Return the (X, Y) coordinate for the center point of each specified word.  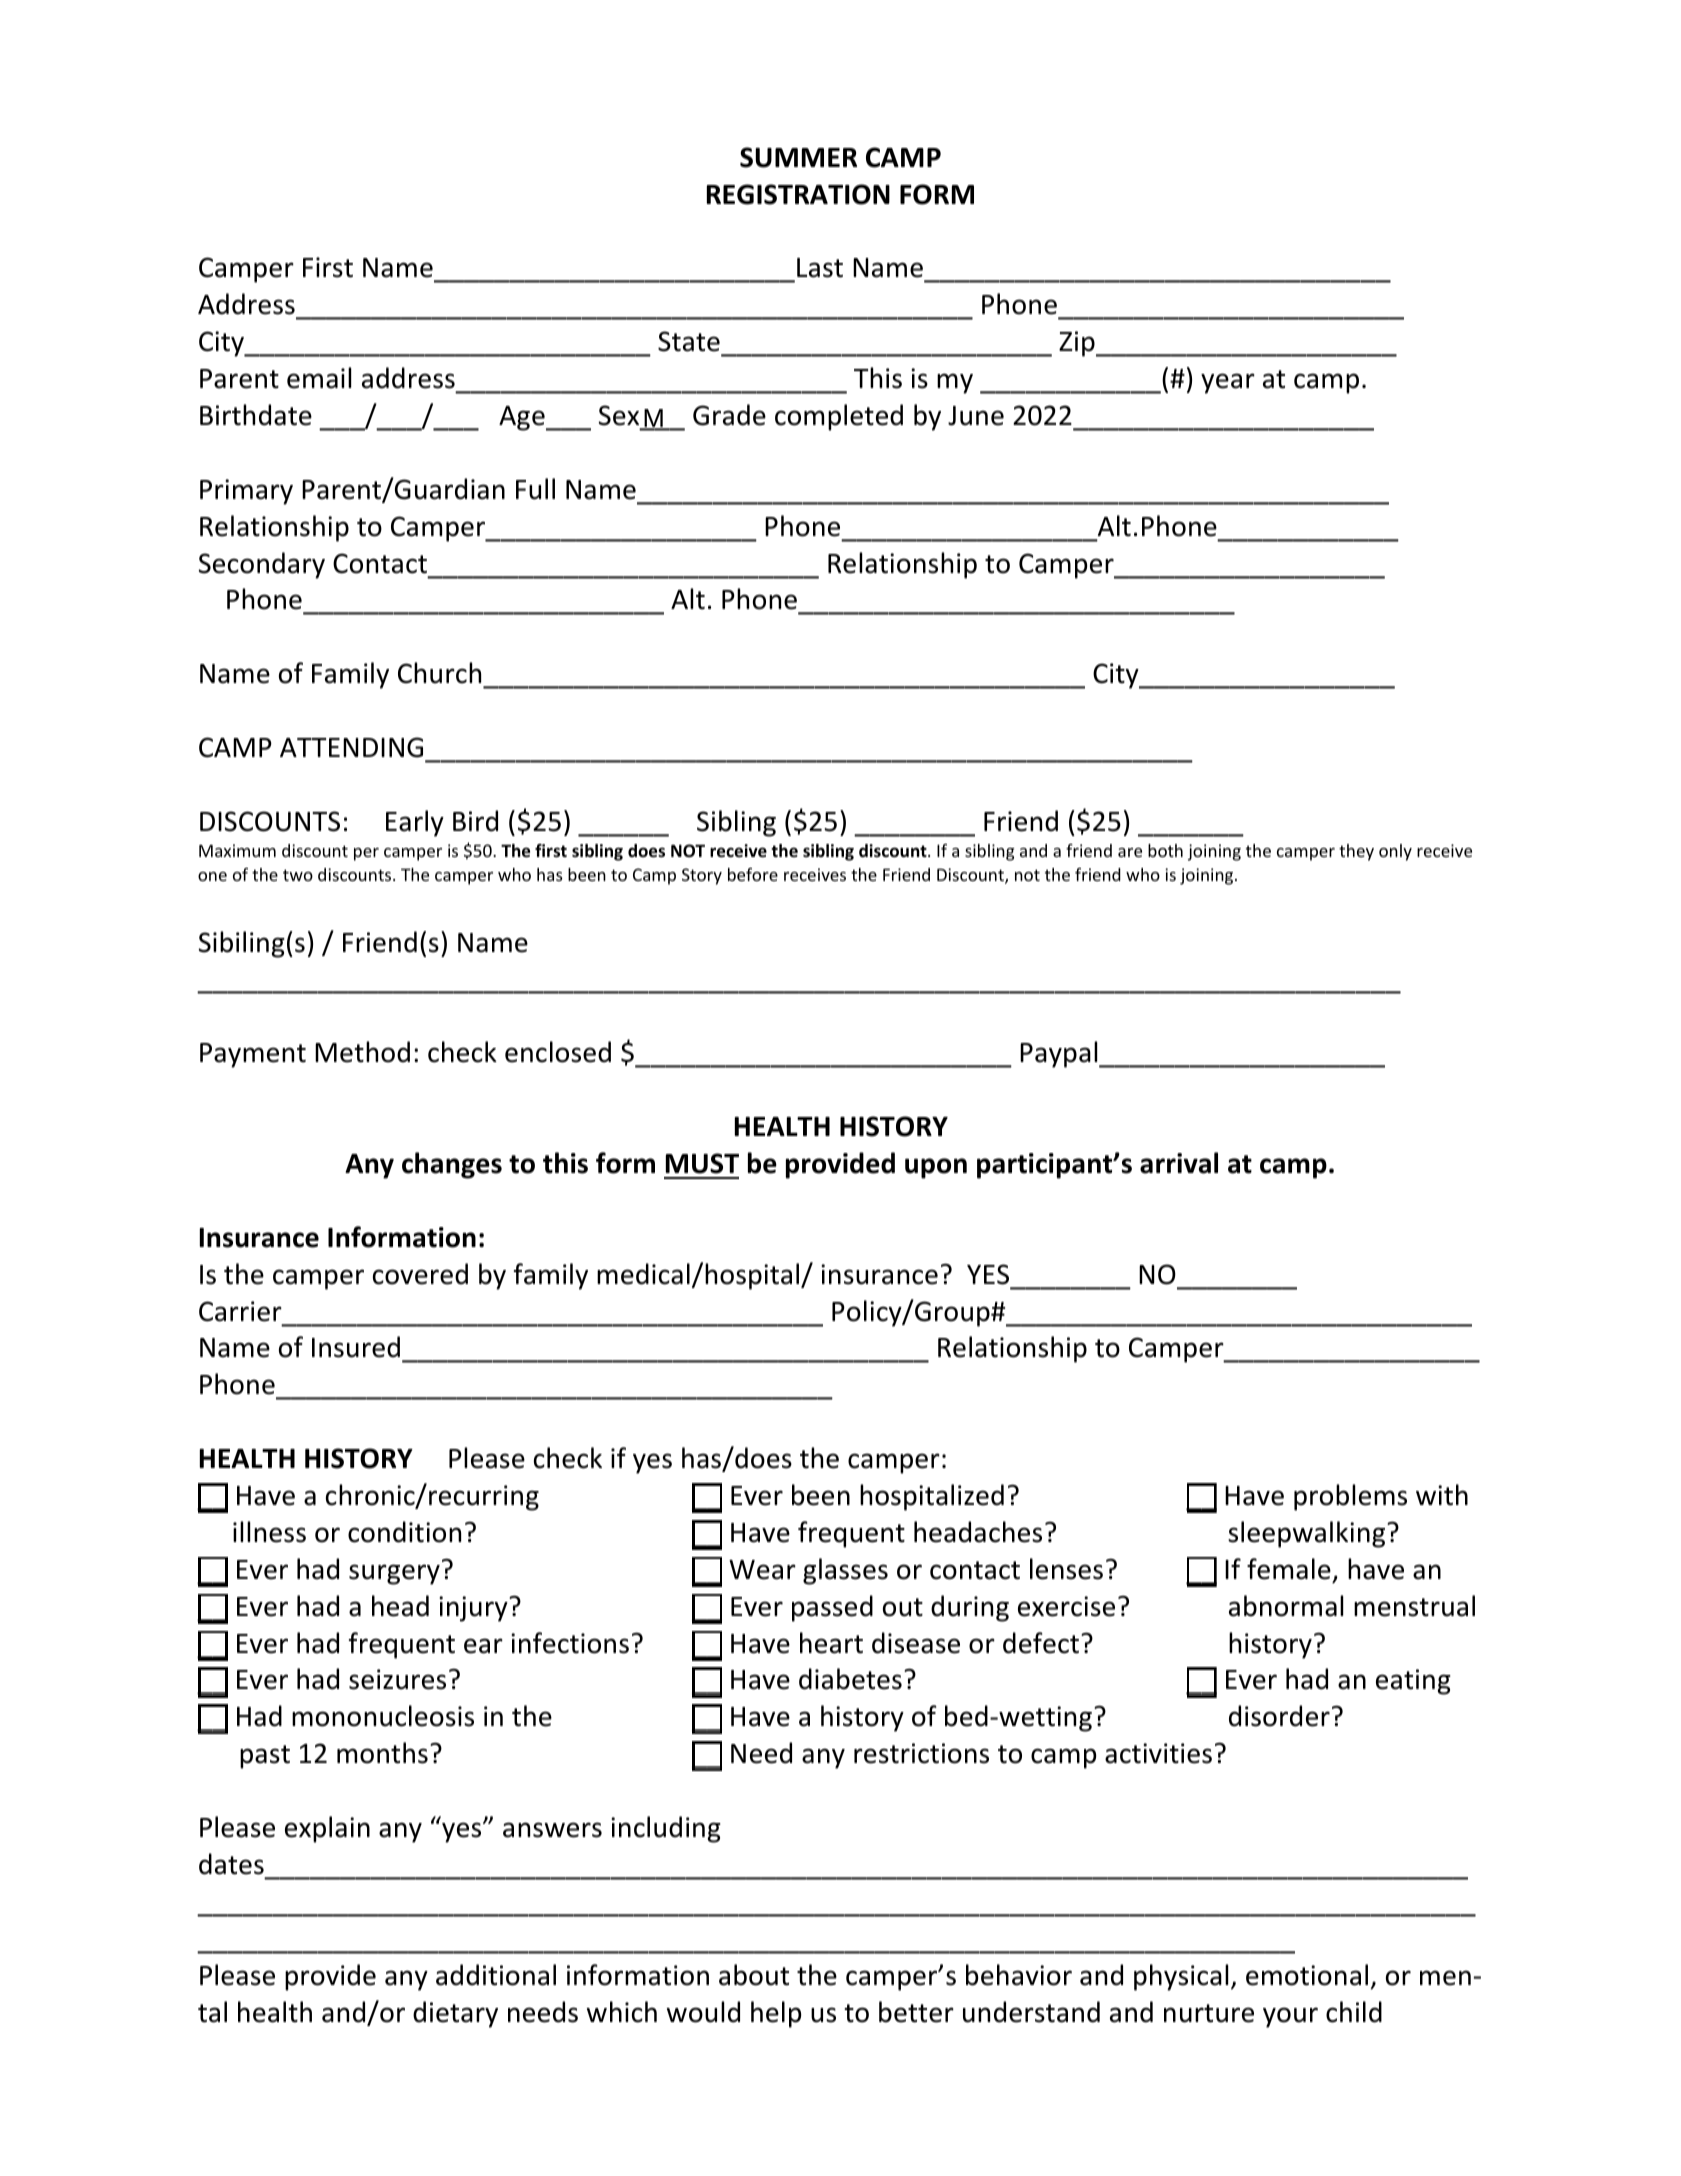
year (1228, 383)
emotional (1307, 1975)
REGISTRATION (798, 194)
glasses (845, 1571)
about (754, 1975)
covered (420, 1274)
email (319, 378)
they (1356, 852)
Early (415, 823)
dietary (455, 2014)
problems (1350, 1497)
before (753, 874)
